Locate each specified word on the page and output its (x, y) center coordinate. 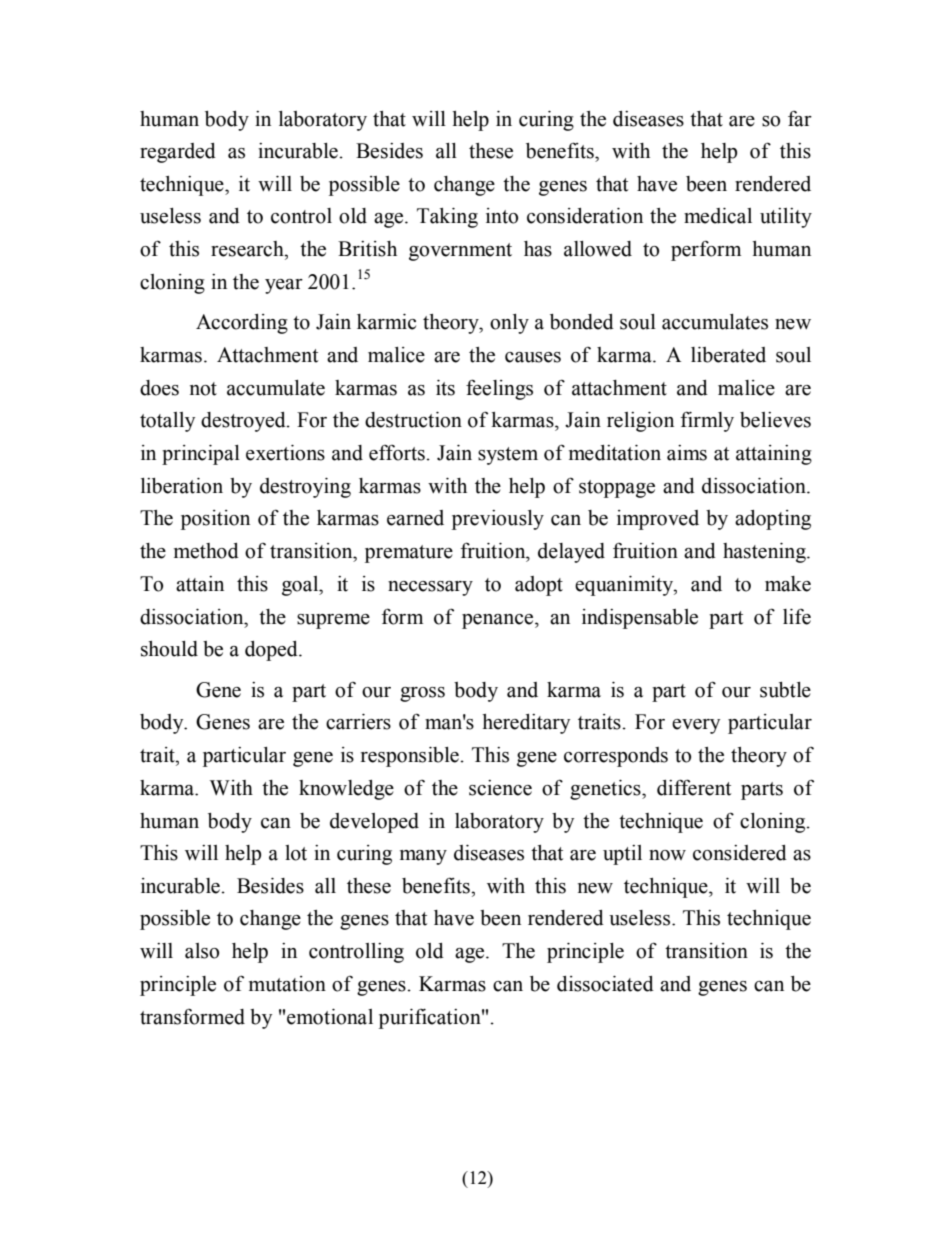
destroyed (244, 422)
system (508, 456)
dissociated (605, 984)
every (696, 726)
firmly (707, 421)
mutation (287, 984)
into (502, 216)
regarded (178, 153)
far (800, 119)
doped (272, 651)
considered (740, 853)
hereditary (526, 724)
